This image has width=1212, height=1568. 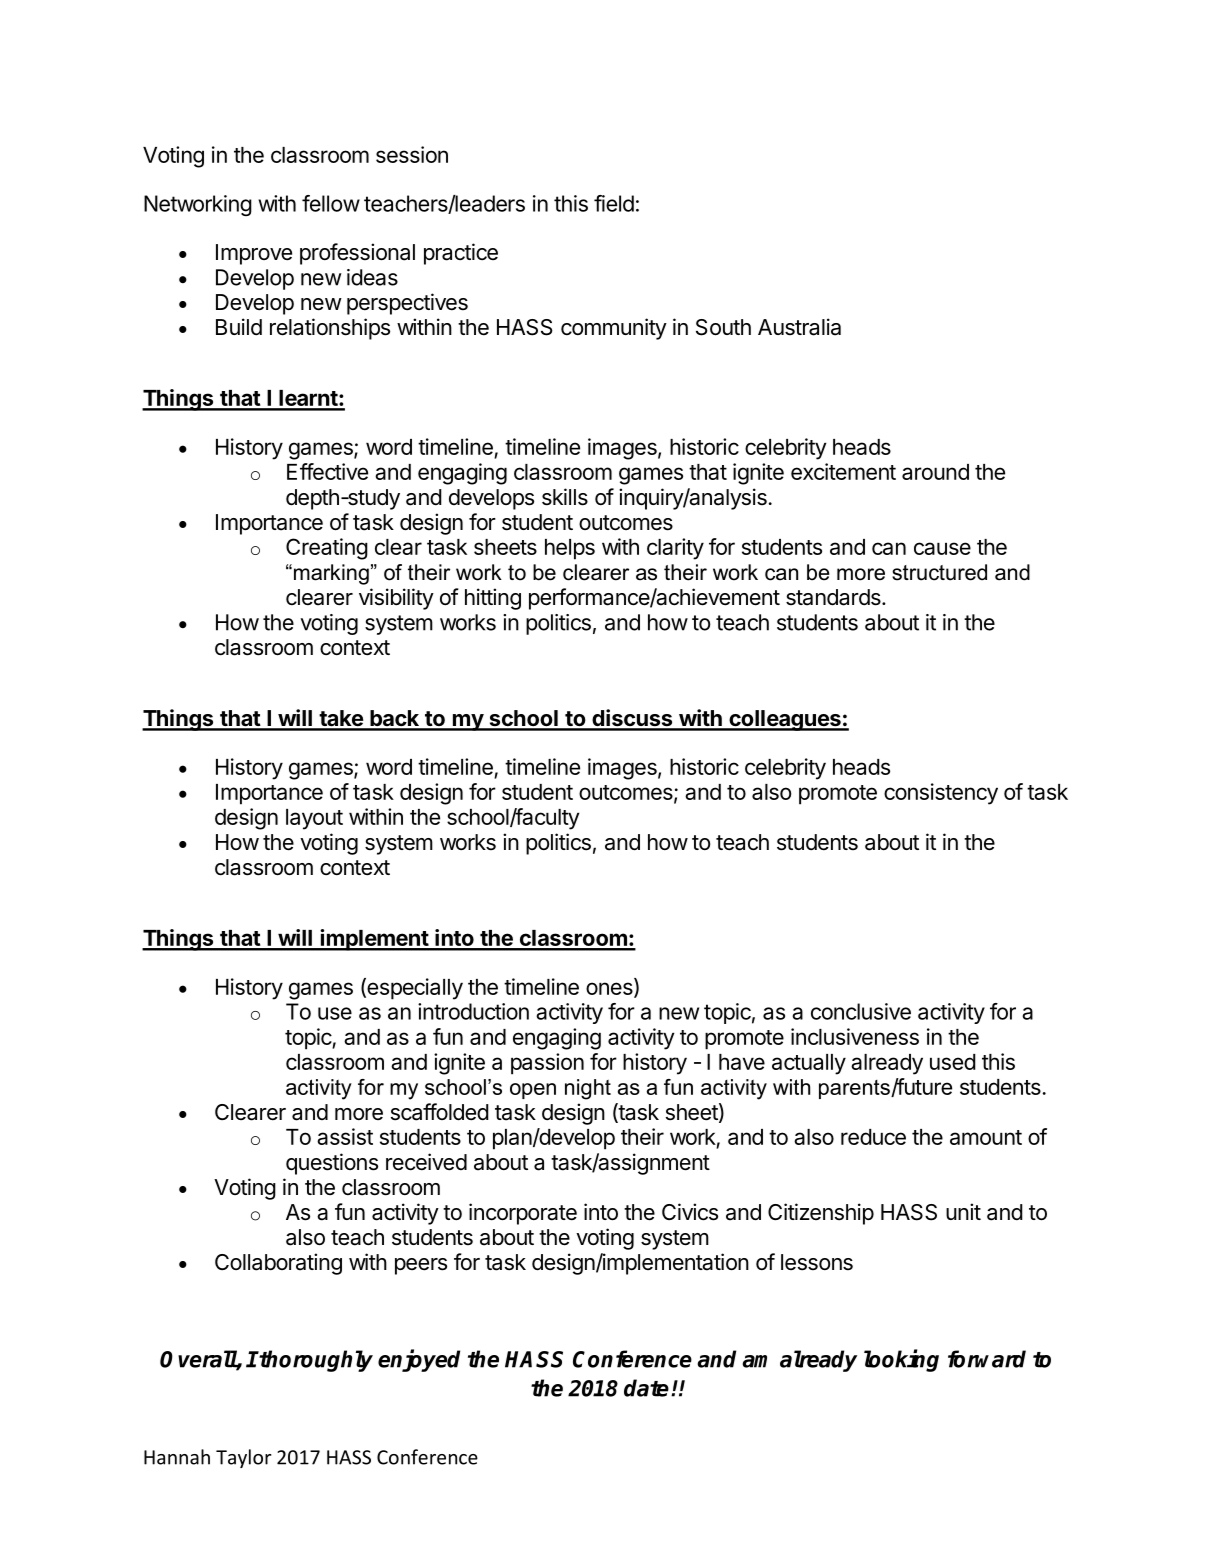 What do you see at coordinates (565, 497) in the image?
I see `skills` at bounding box center [565, 497].
